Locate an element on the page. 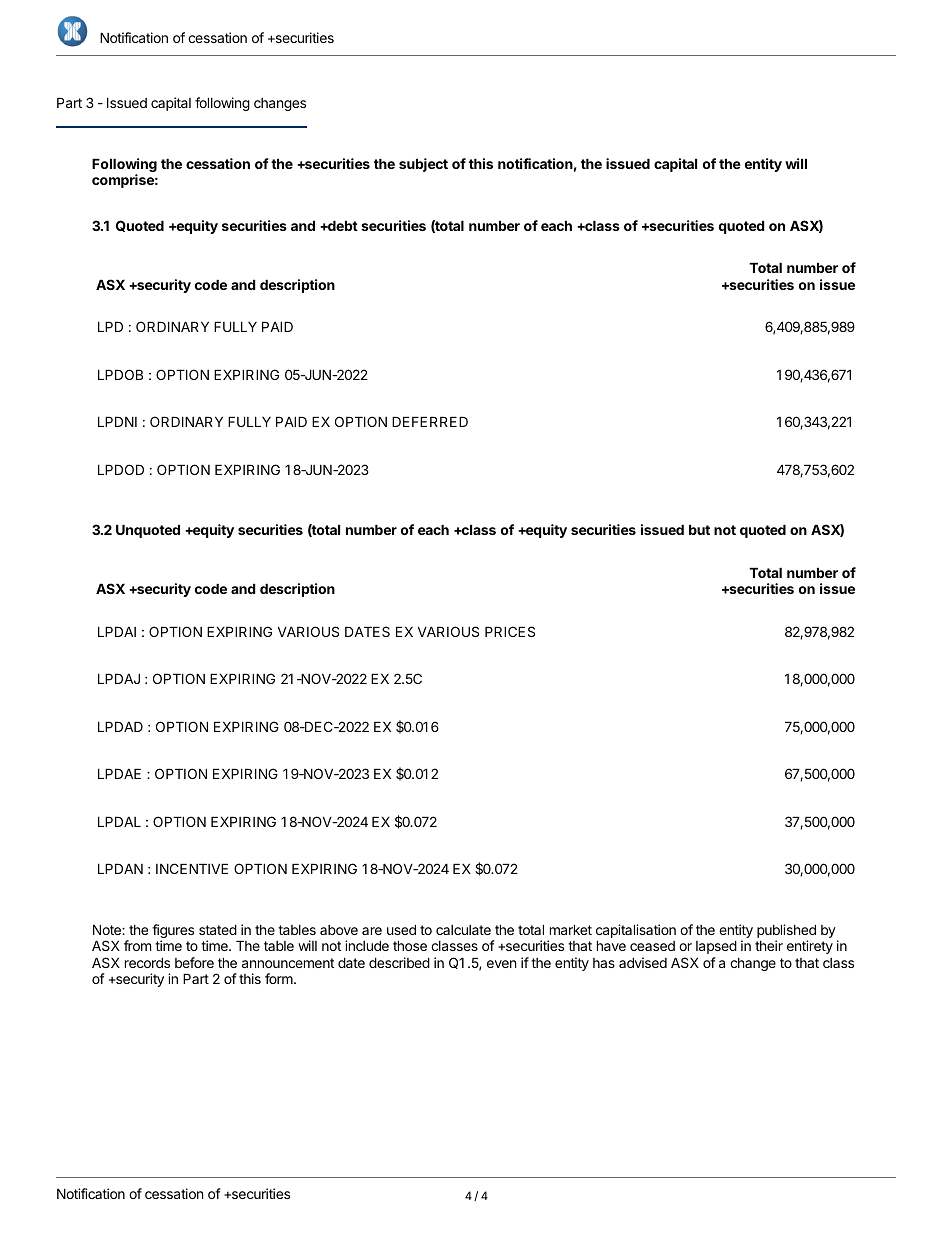  lapsed is located at coordinates (716, 947).
